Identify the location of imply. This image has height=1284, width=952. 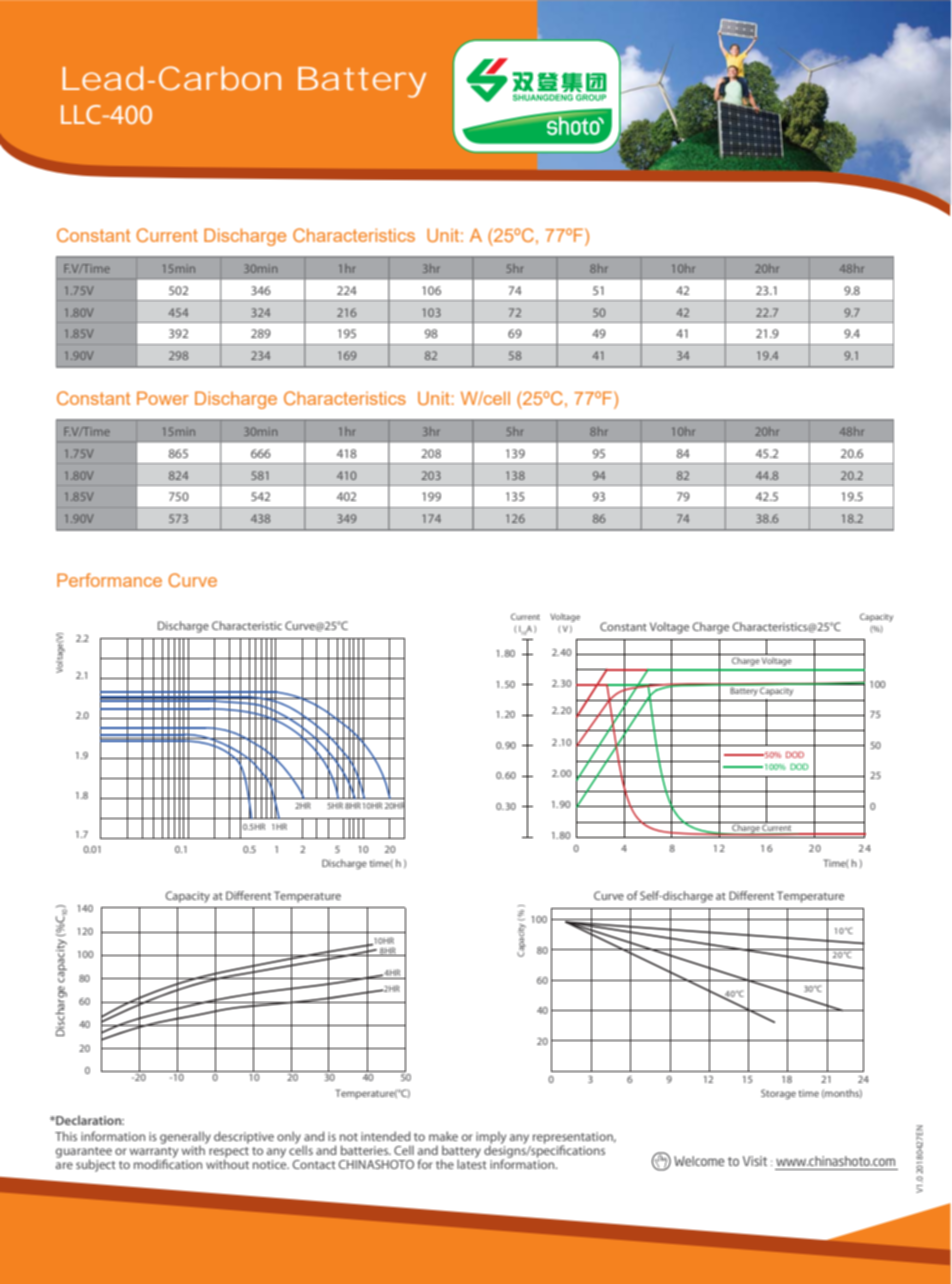
(491, 1138).
